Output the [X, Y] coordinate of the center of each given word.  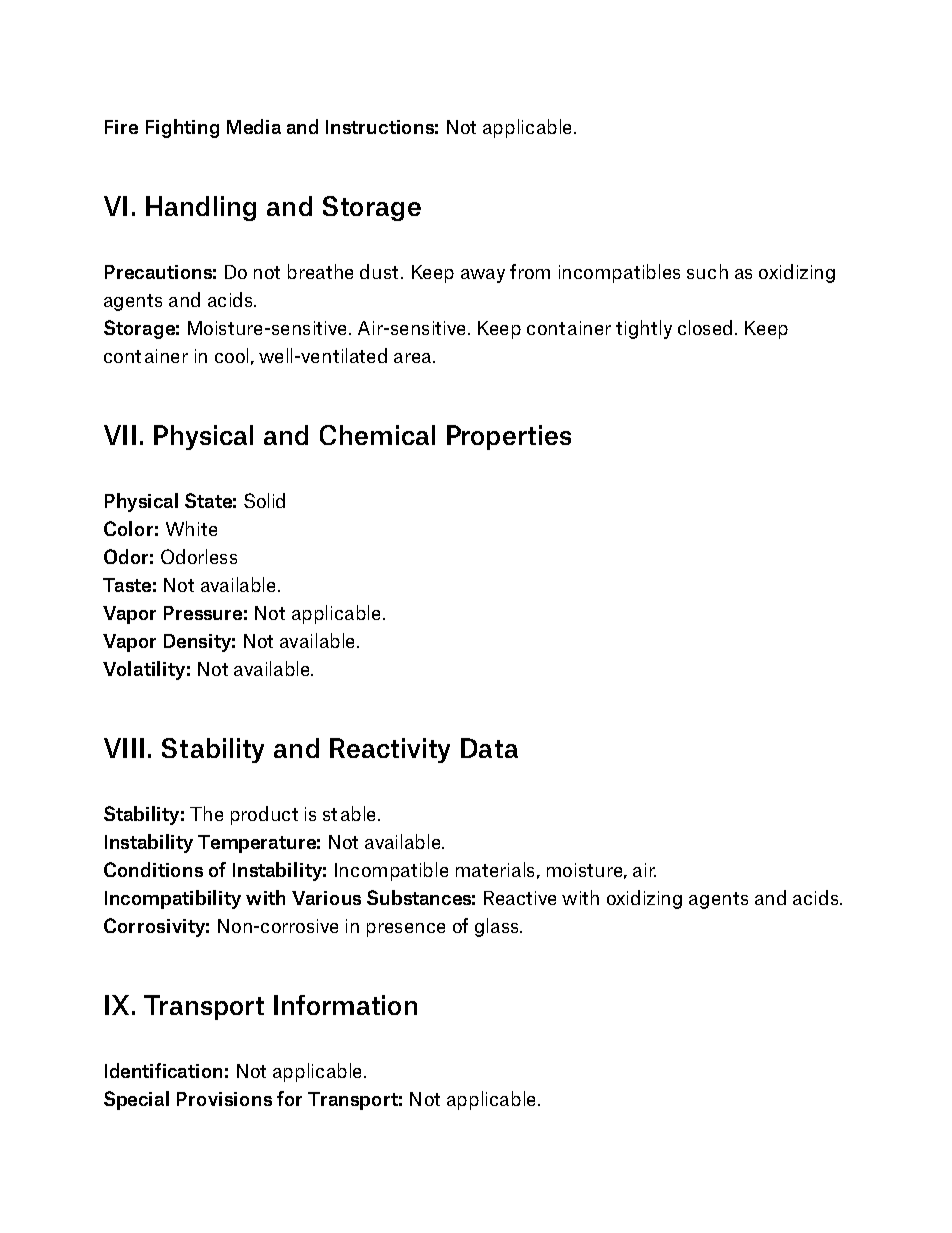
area [412, 358]
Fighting [182, 128]
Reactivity [390, 750]
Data [489, 748]
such [707, 271]
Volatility [144, 670]
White [191, 528]
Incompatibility [173, 899]
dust [379, 271]
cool [231, 355]
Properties [509, 437]
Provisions [224, 1099]
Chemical [377, 435]
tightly [644, 329]
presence [406, 930]
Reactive [520, 898]
